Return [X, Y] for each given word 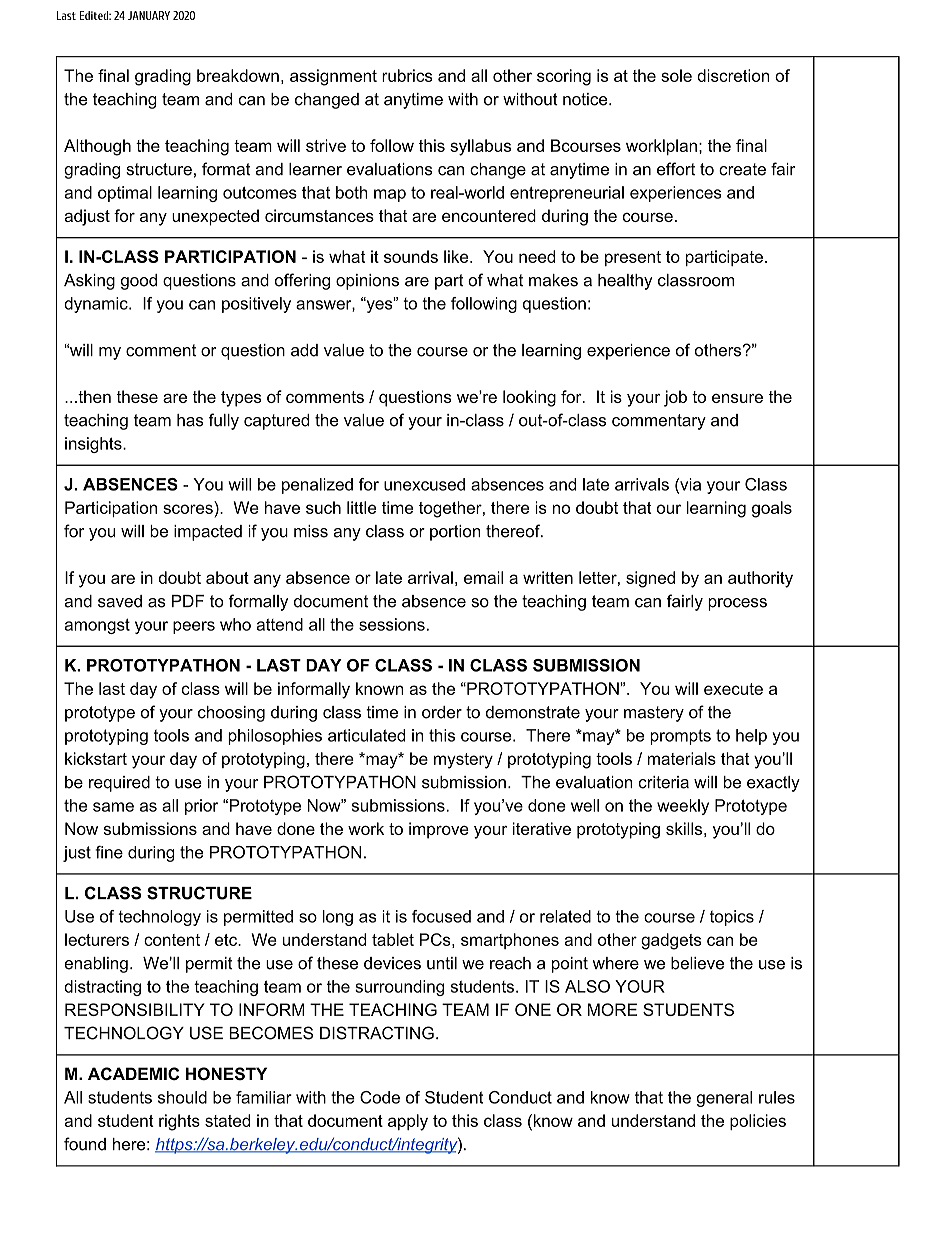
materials [682, 758]
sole [676, 75]
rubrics [407, 75]
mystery [463, 761]
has [190, 420]
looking [529, 398]
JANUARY [149, 15]
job [675, 398]
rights [179, 1122]
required [119, 784]
